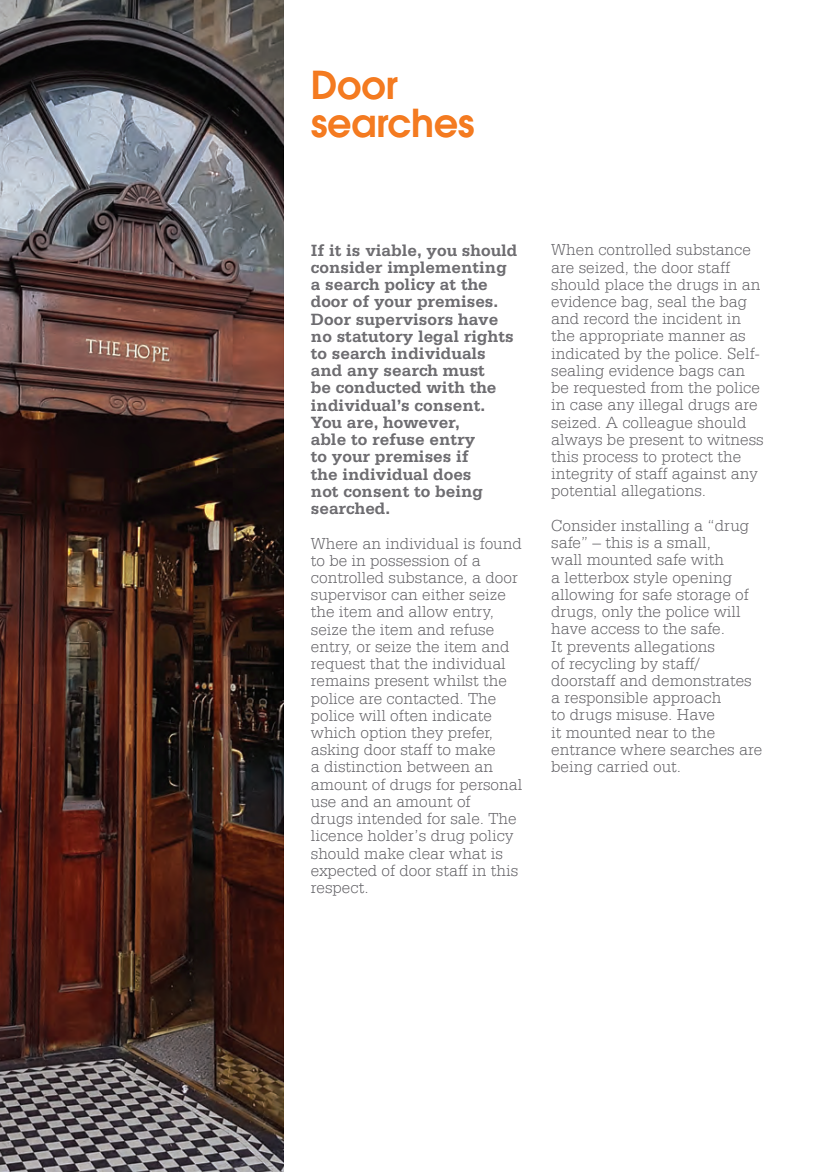  Describe the element at coordinates (566, 559) in the screenshot. I see `wall` at that location.
